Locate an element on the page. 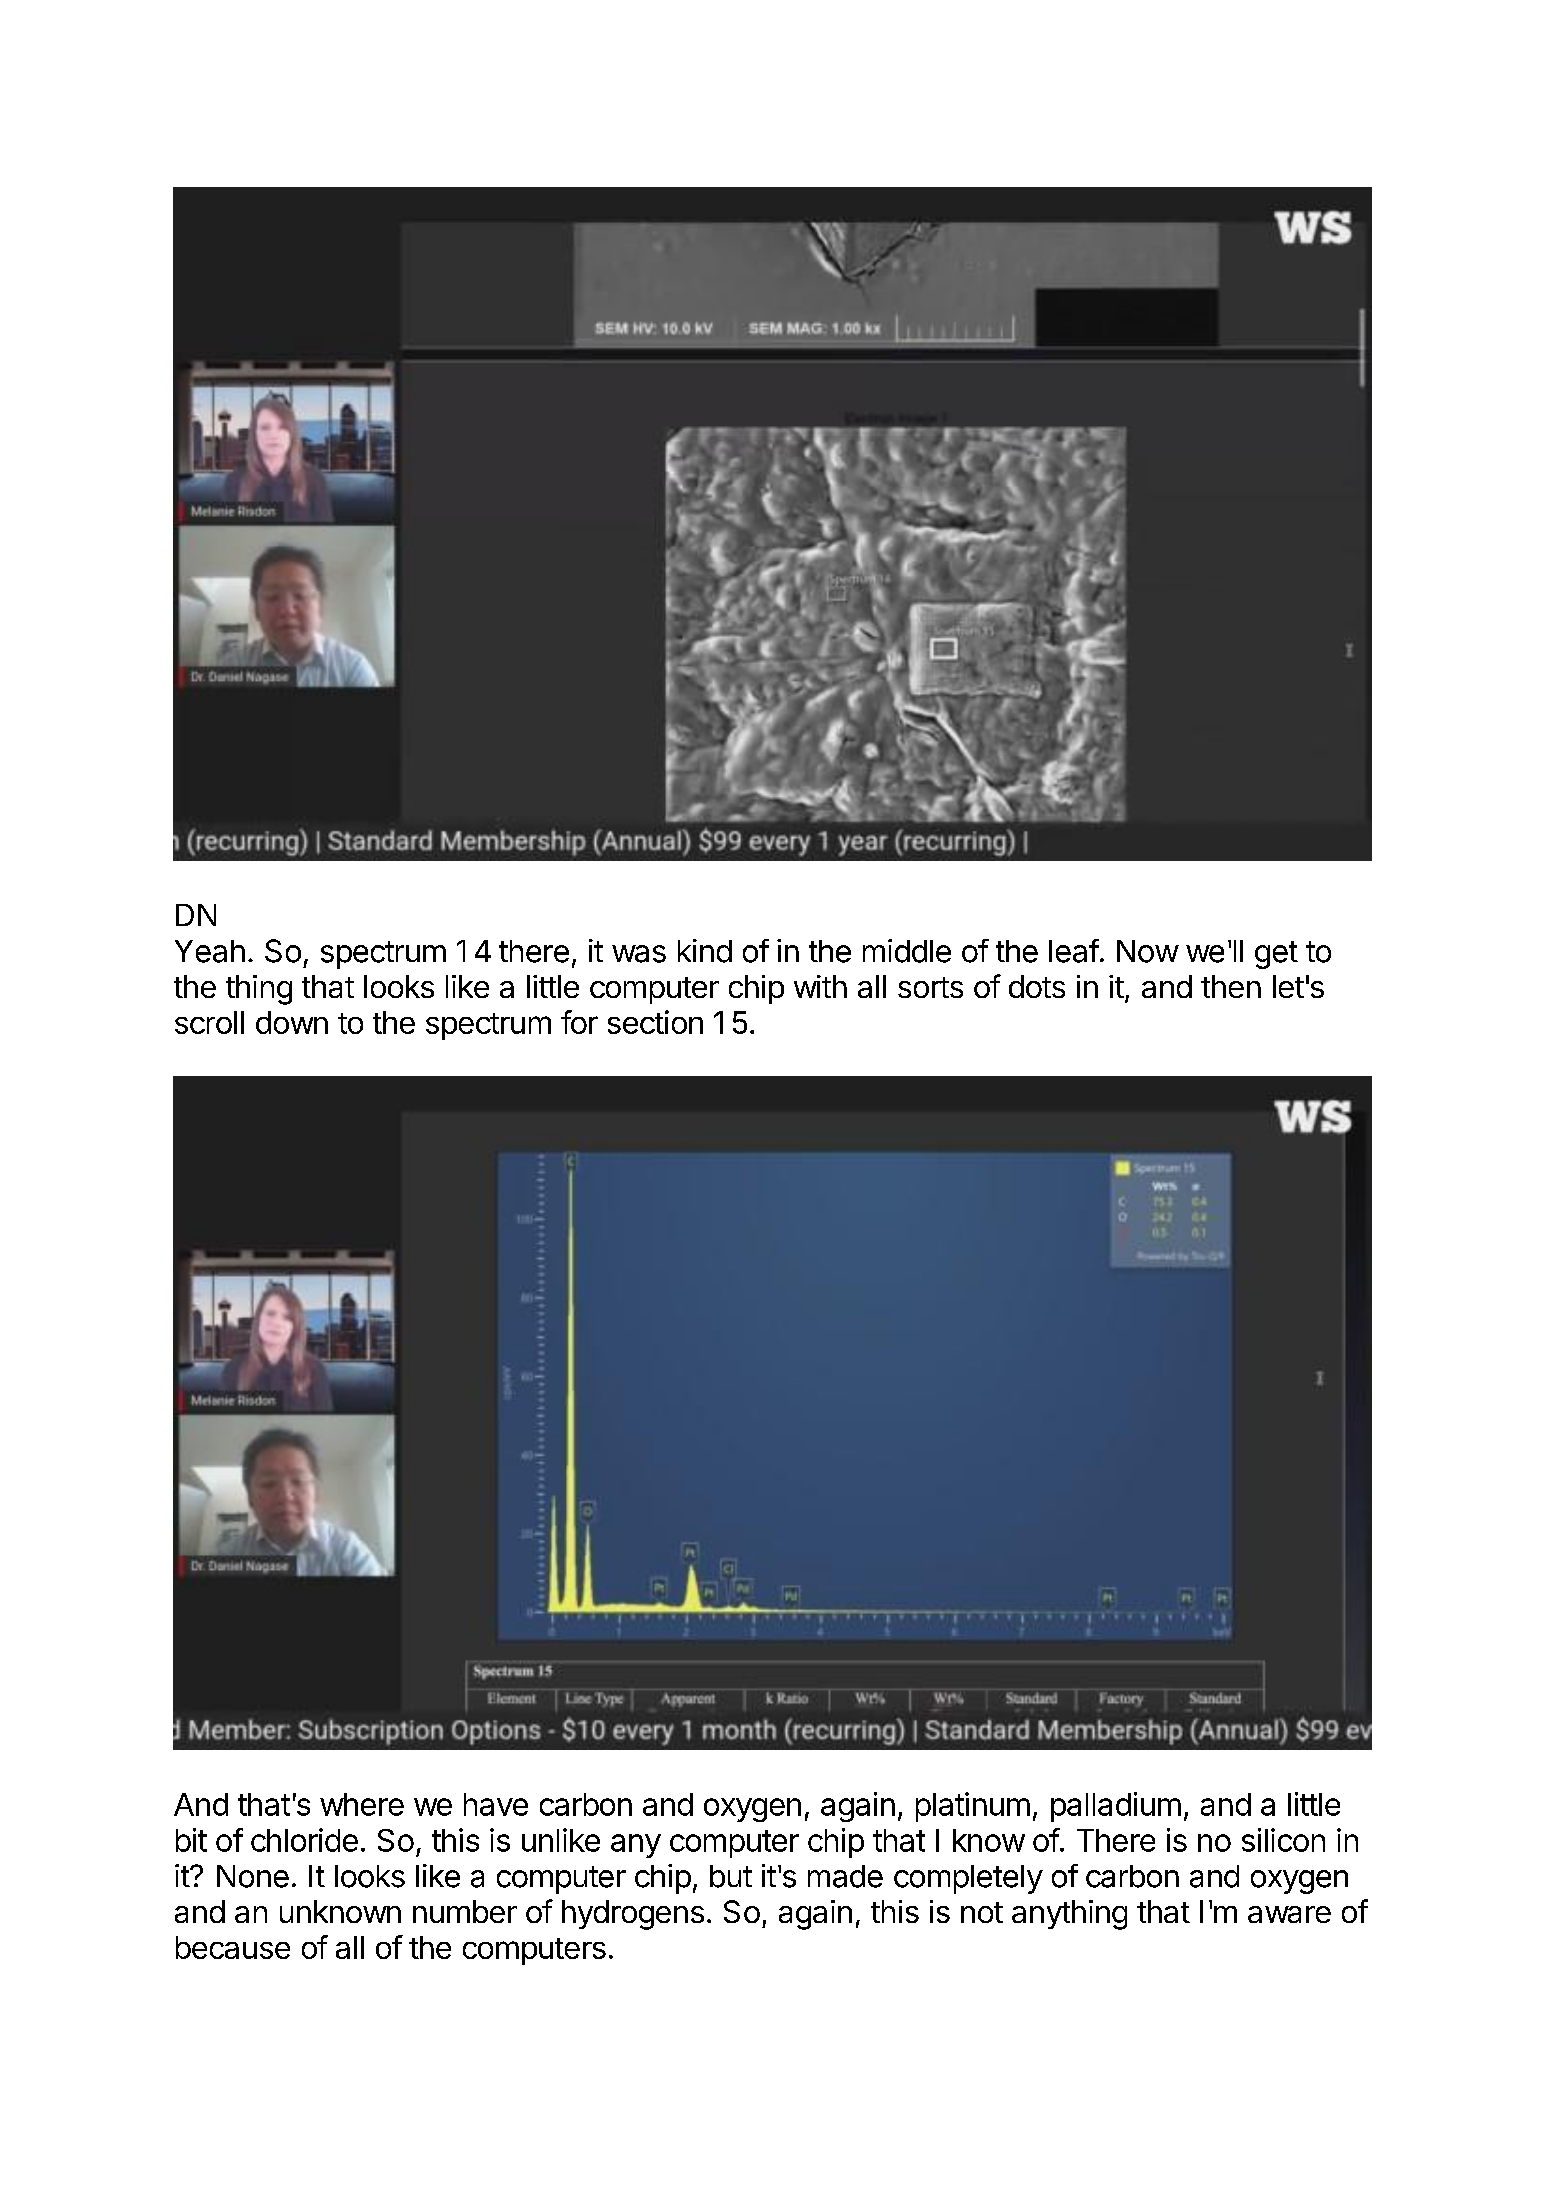 The height and width of the image is (2185, 1545). palladium is located at coordinates (1116, 1807).
